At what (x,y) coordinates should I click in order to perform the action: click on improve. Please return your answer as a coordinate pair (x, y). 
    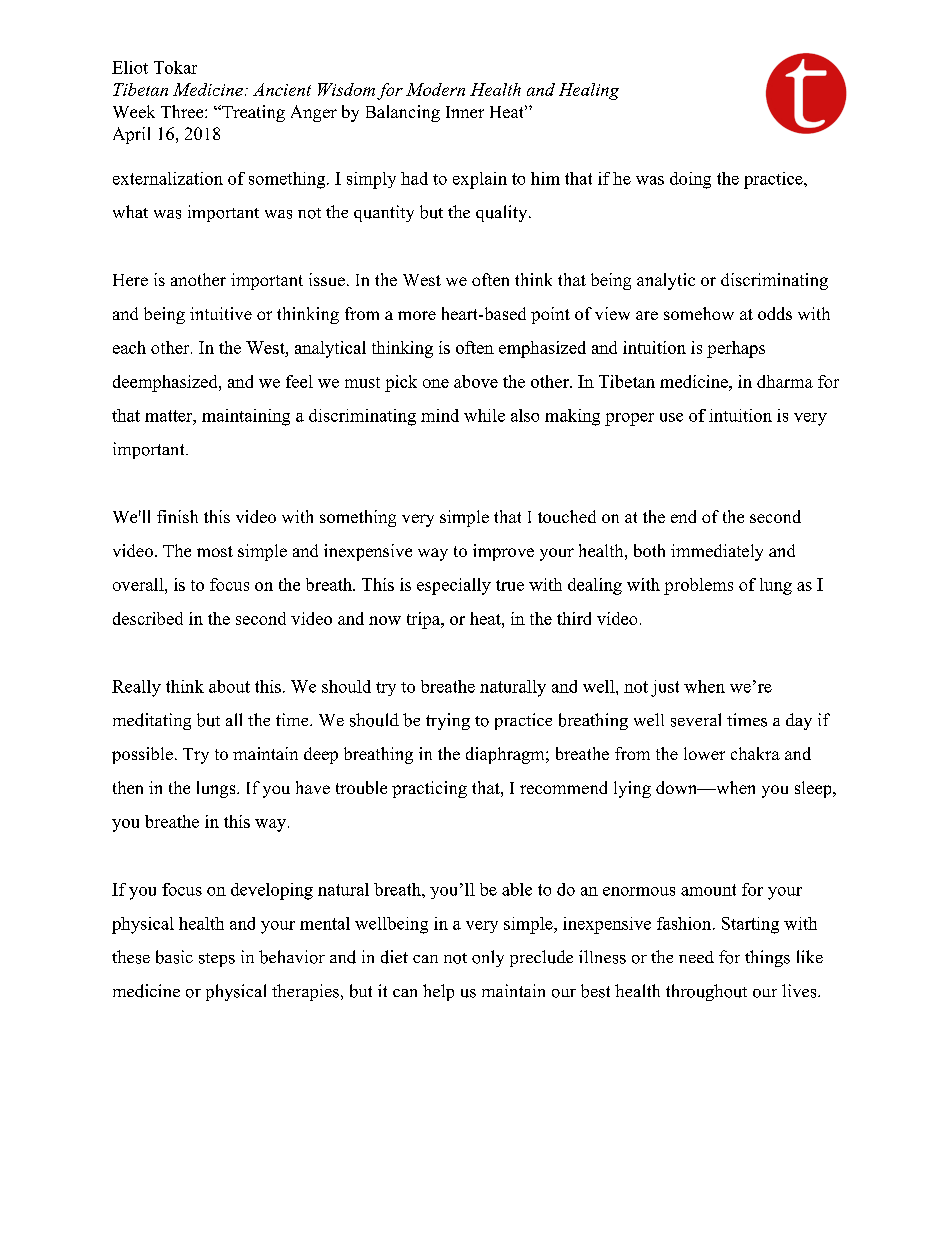
    Looking at the image, I should click on (503, 552).
